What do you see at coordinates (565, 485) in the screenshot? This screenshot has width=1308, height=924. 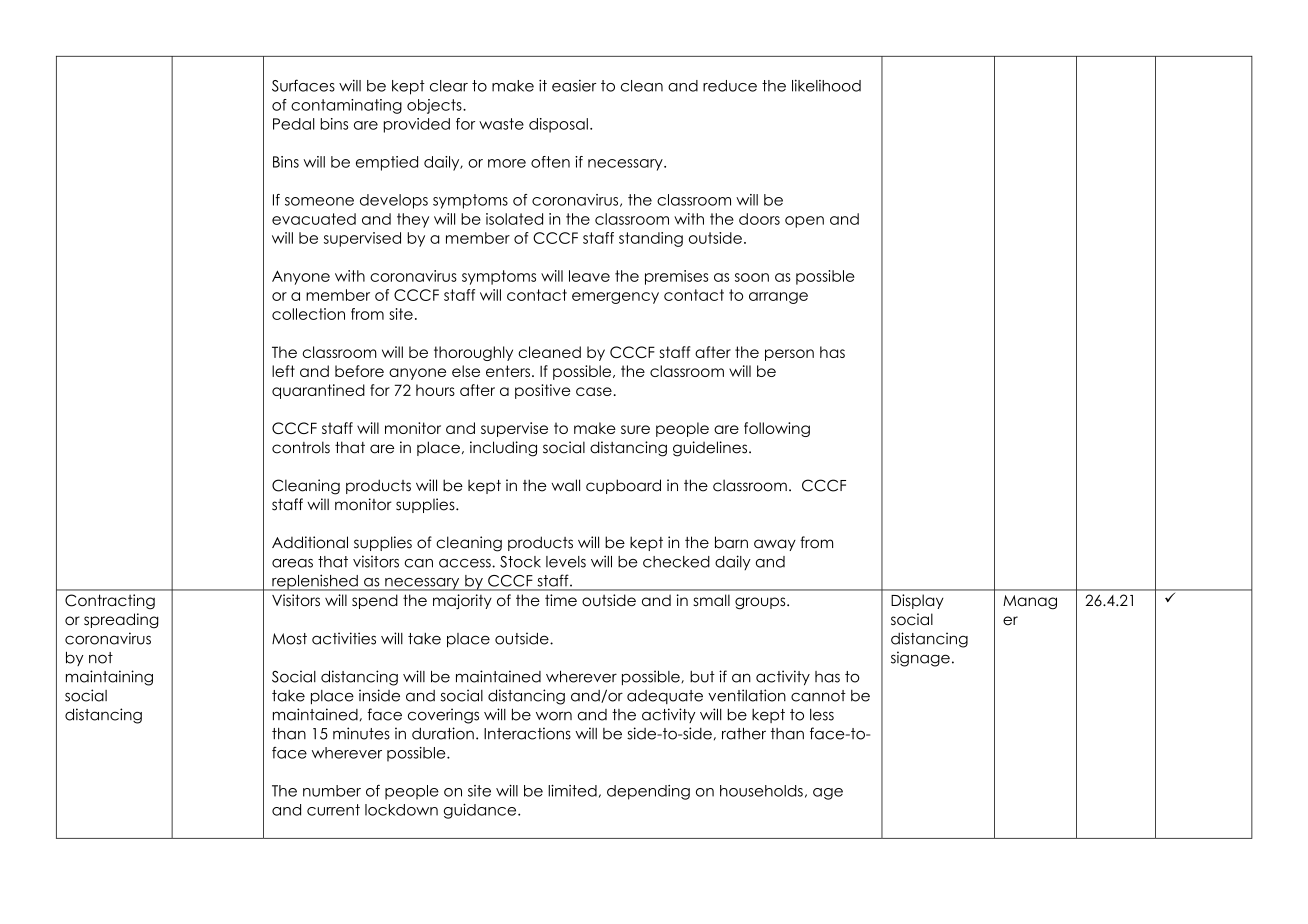 I see `wall` at bounding box center [565, 485].
